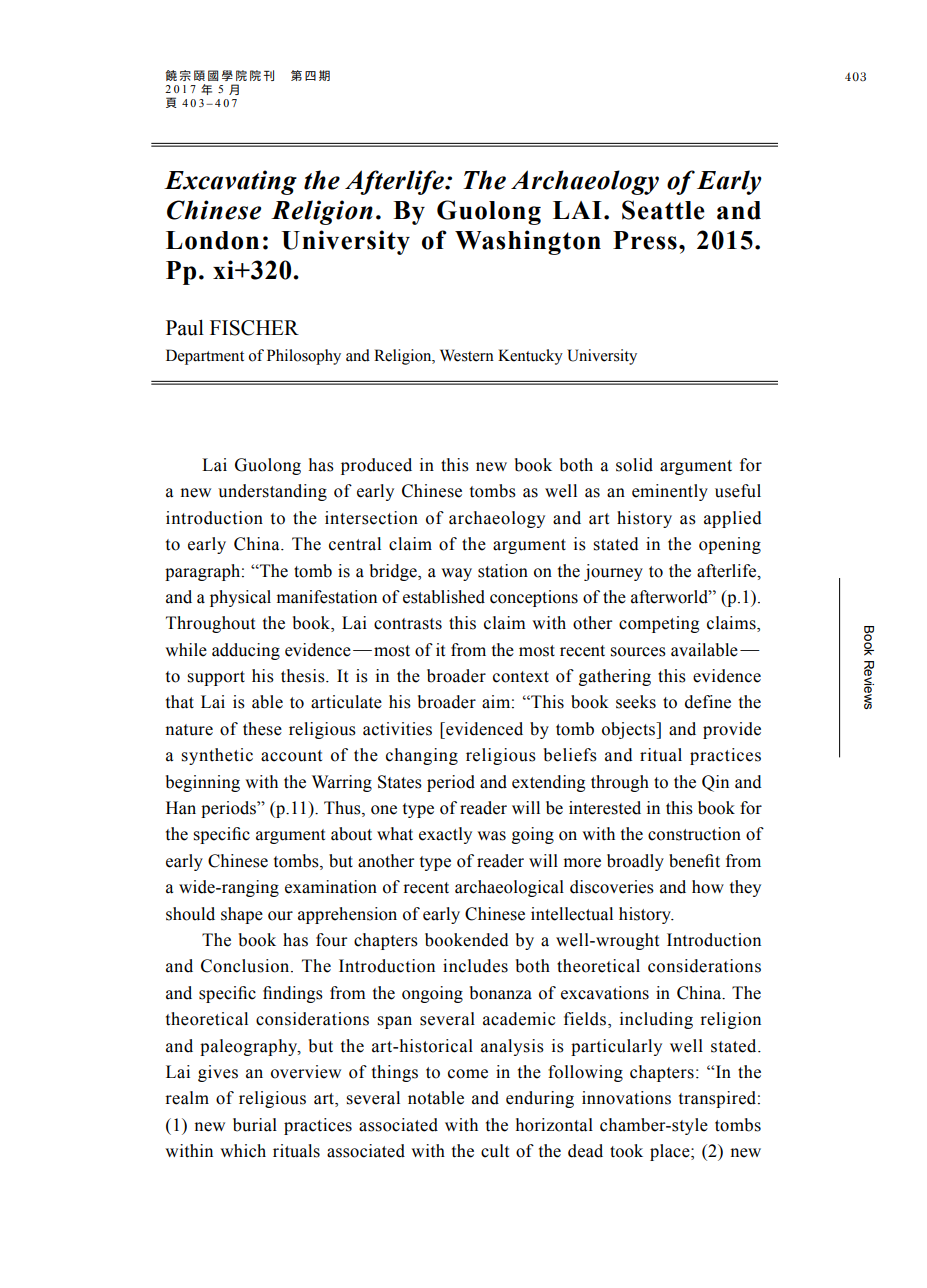 The height and width of the page is (1288, 927). I want to click on Seattle, so click(663, 210).
